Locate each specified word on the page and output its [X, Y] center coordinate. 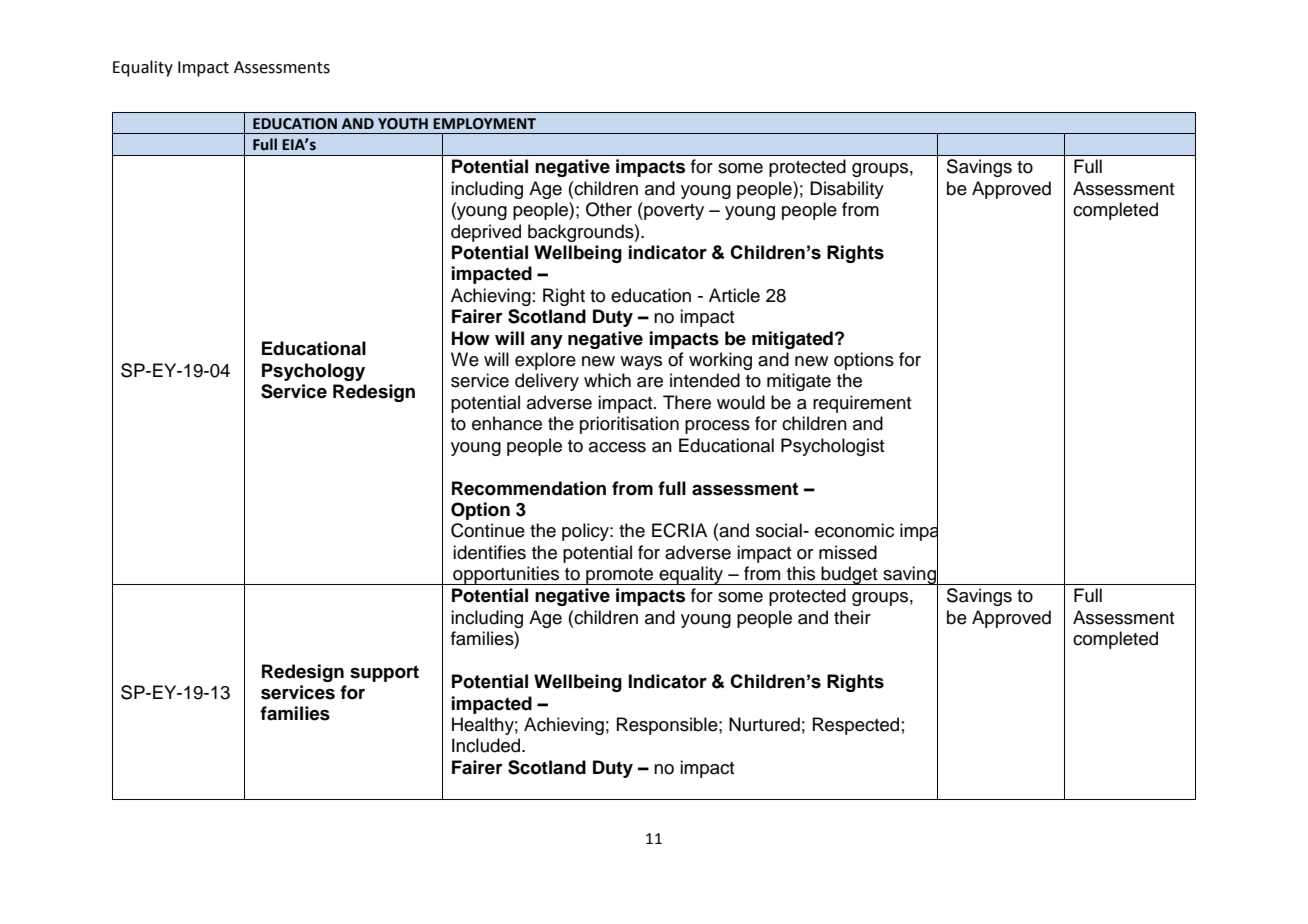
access [617, 447]
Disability [847, 190]
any [546, 342]
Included [487, 745]
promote [620, 576]
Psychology [313, 372]
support [384, 673]
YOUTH [403, 124]
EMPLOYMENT [484, 124]
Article [734, 295]
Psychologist [833, 447]
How [471, 338]
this [801, 573]
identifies [489, 552]
